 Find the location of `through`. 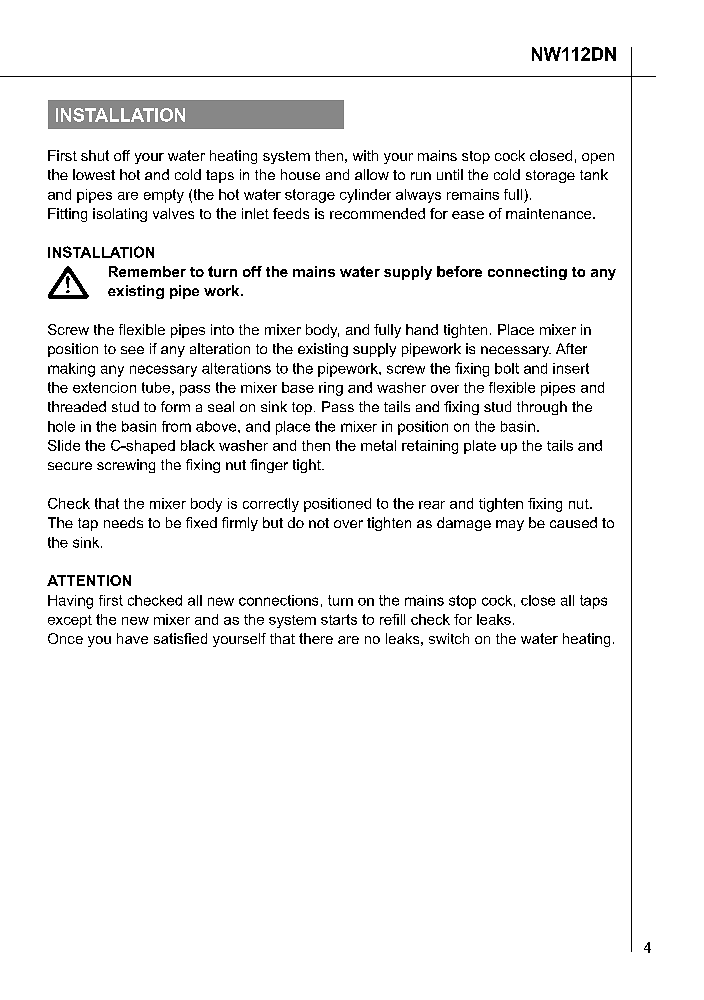

through is located at coordinates (542, 408).
